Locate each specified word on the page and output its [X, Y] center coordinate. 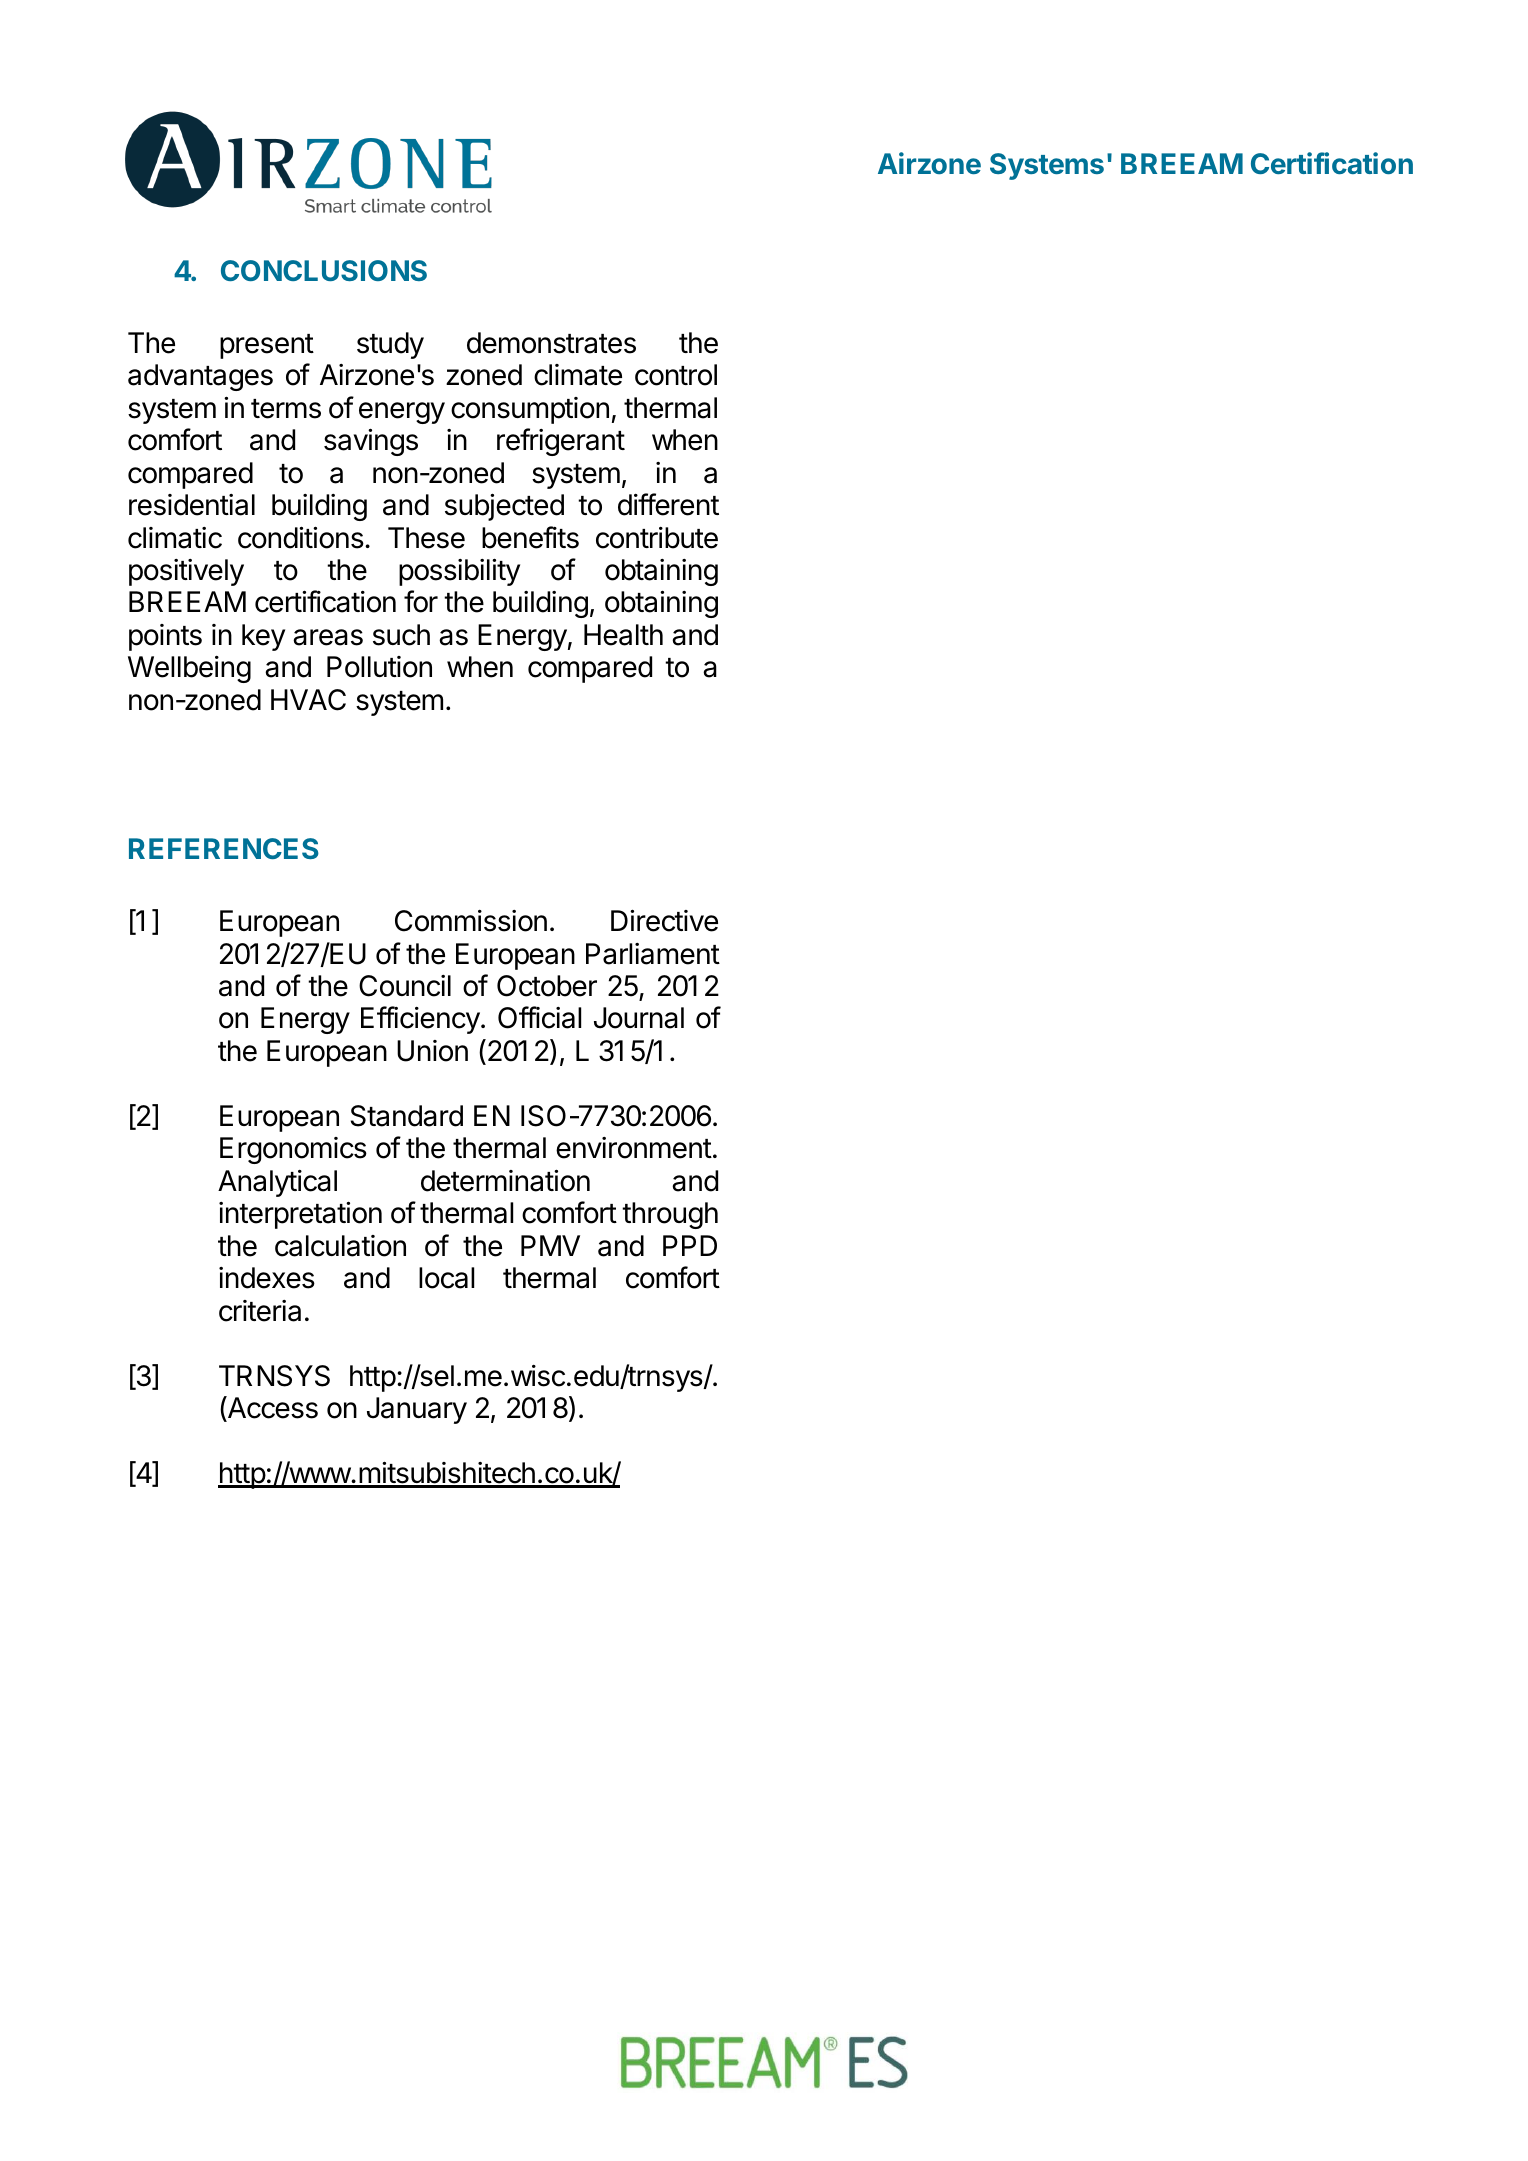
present [267, 346]
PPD [690, 1245]
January [417, 1410]
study [390, 345]
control [676, 375]
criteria [260, 1311]
